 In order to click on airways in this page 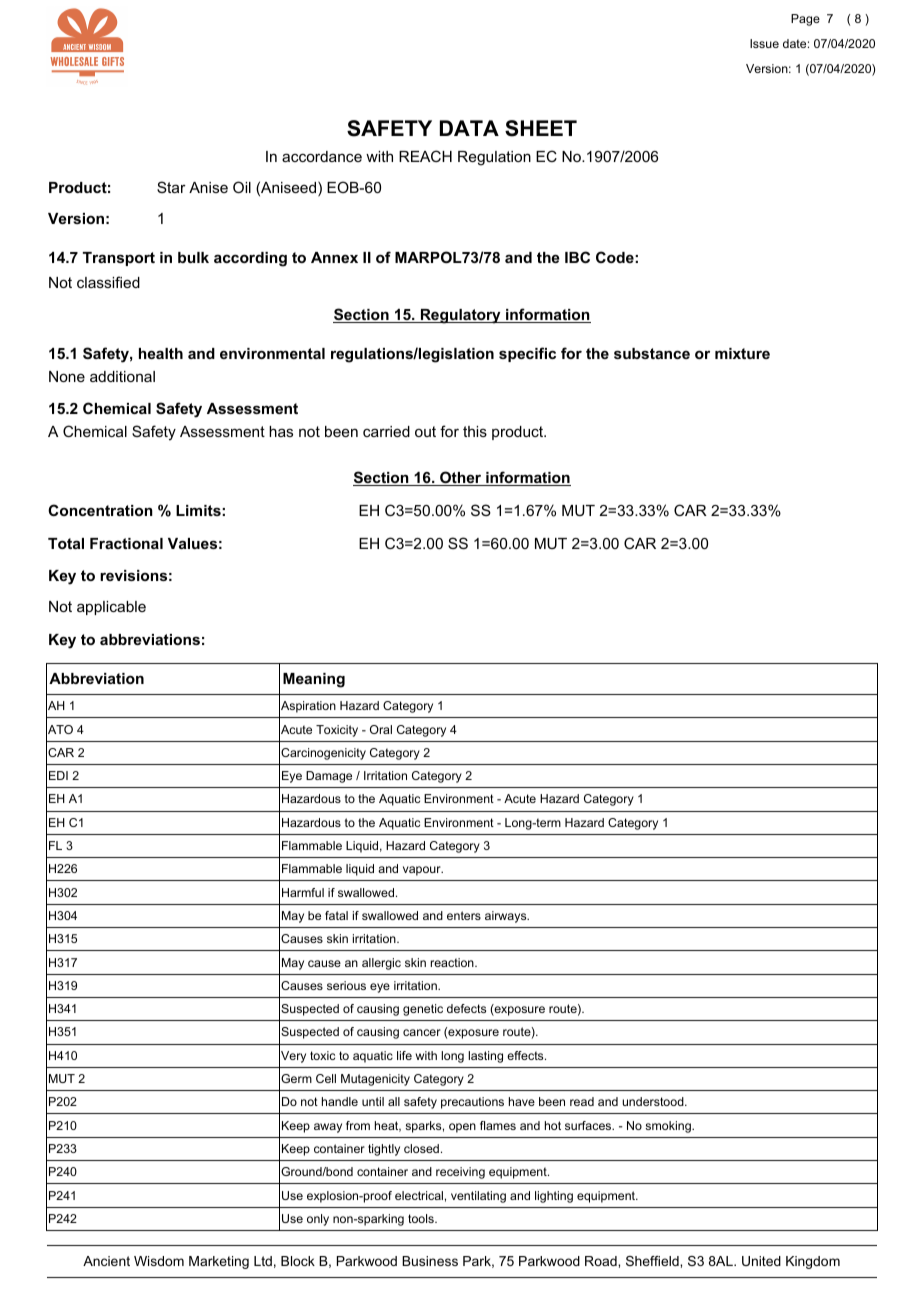, I will do `click(507, 917)`.
